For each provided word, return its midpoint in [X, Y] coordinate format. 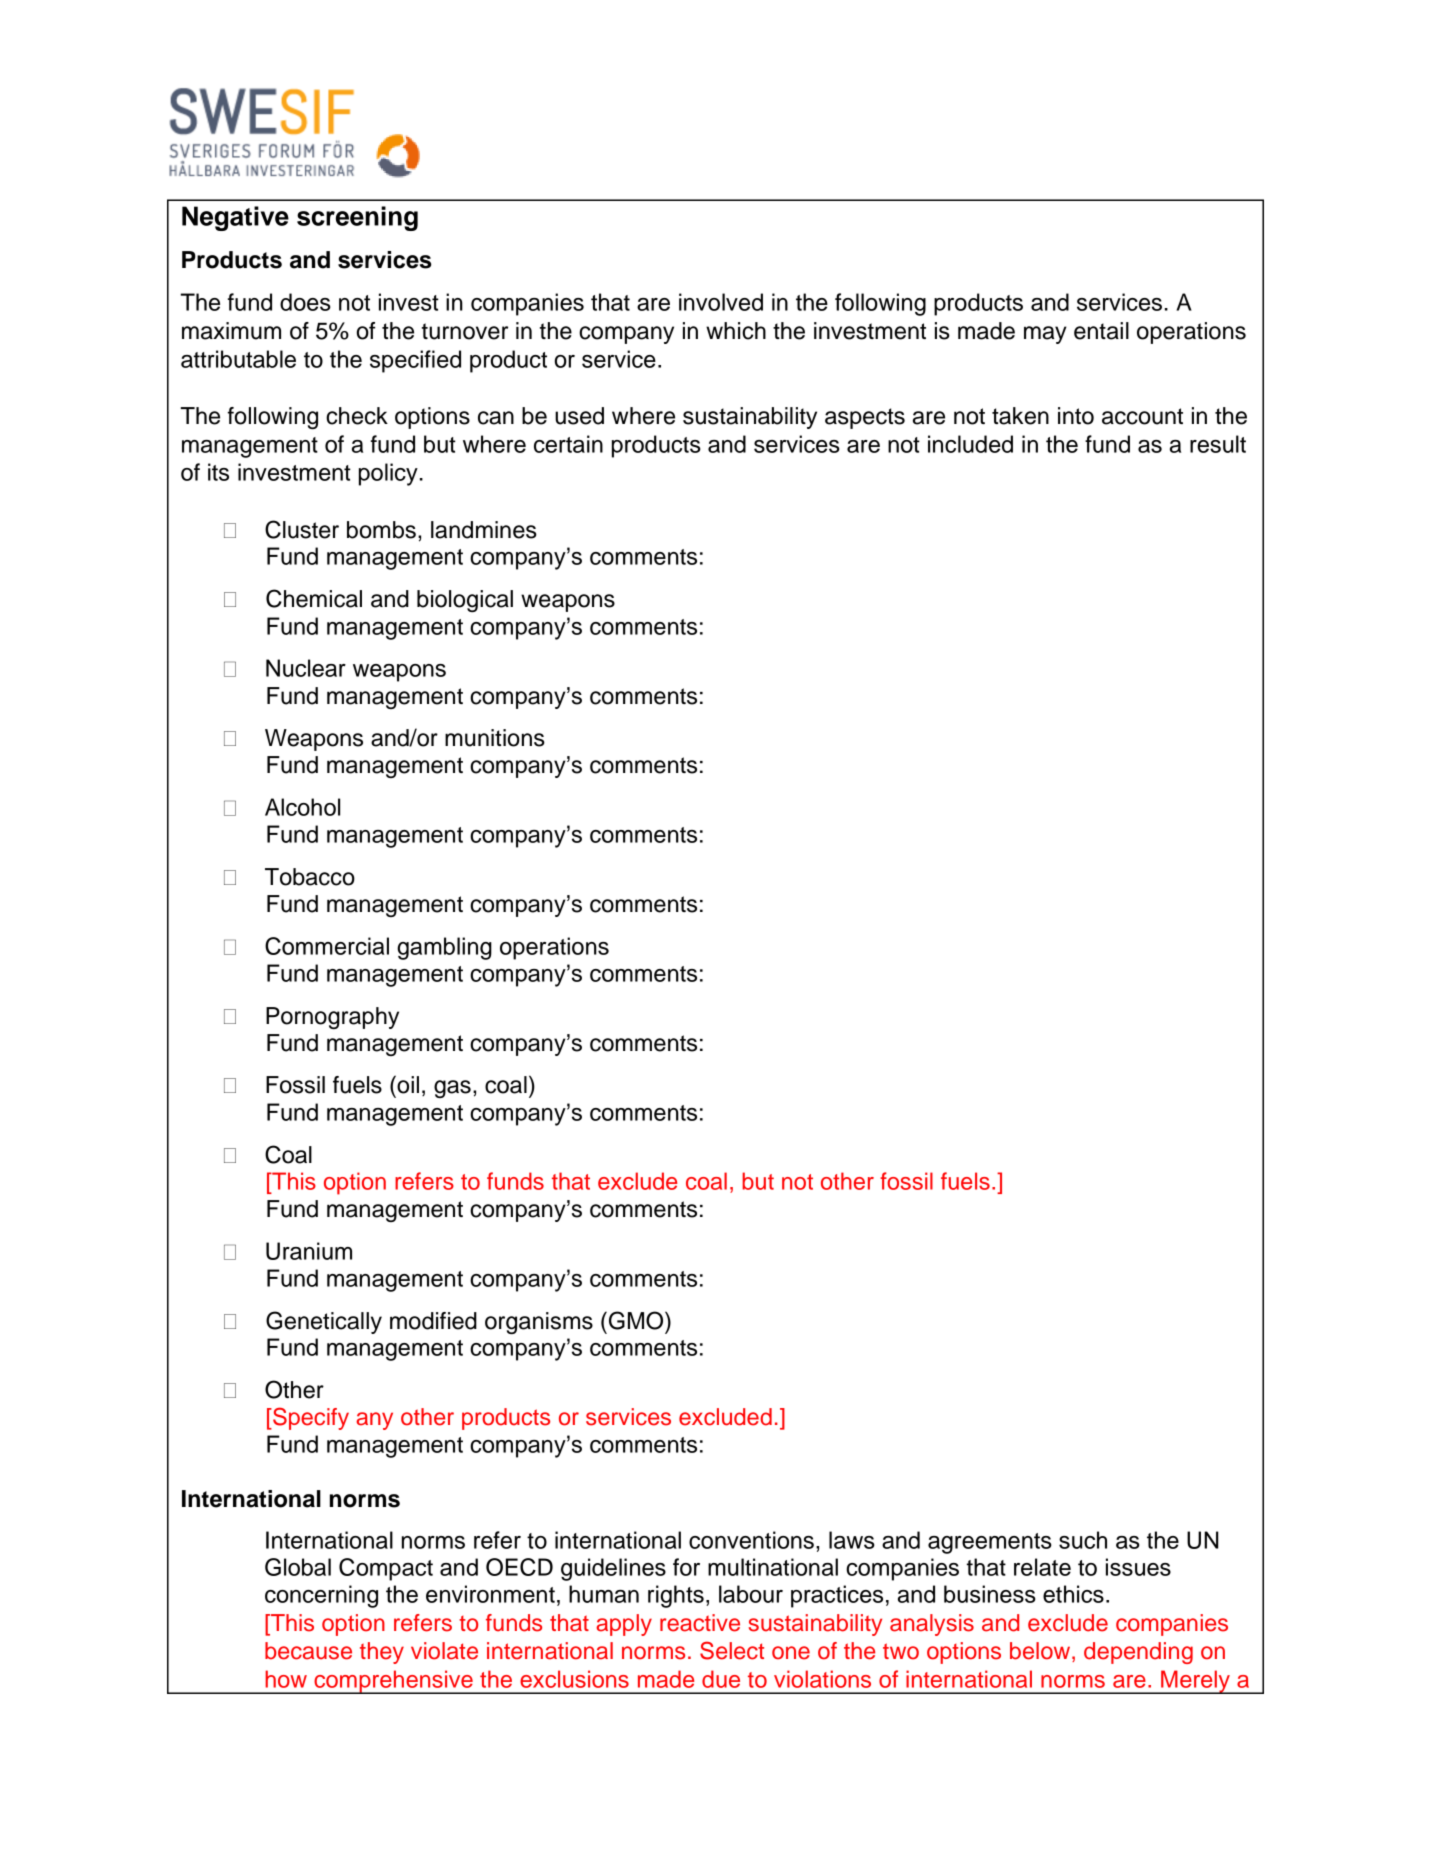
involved [721, 302]
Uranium [309, 1251]
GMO [637, 1320]
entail [1101, 331]
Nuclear [306, 668]
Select [732, 1650]
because [308, 1651]
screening [357, 218]
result [1218, 444]
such [1083, 1540]
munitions [495, 738]
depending [1138, 1653]
